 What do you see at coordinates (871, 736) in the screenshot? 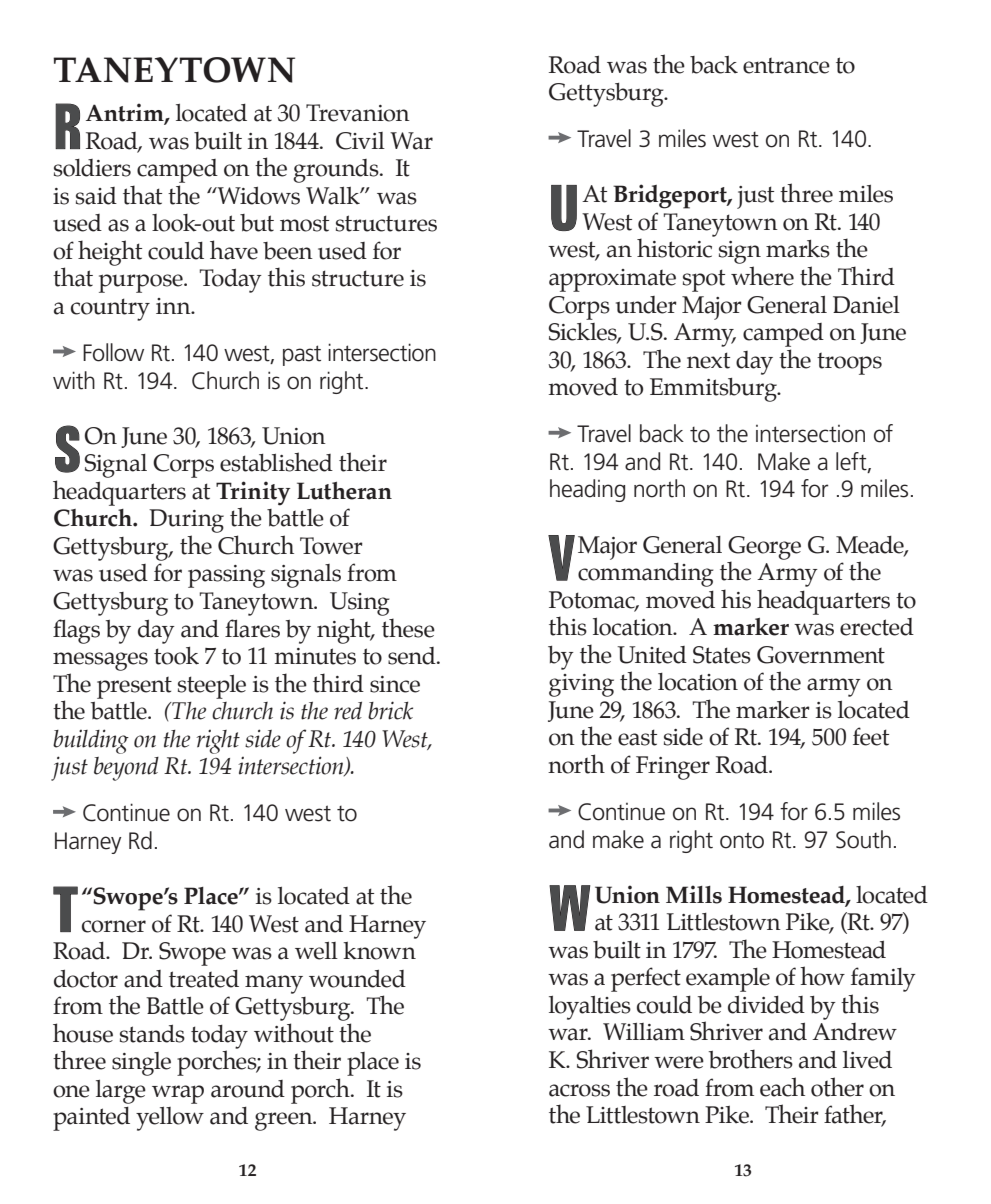
I see `feet` at bounding box center [871, 736].
